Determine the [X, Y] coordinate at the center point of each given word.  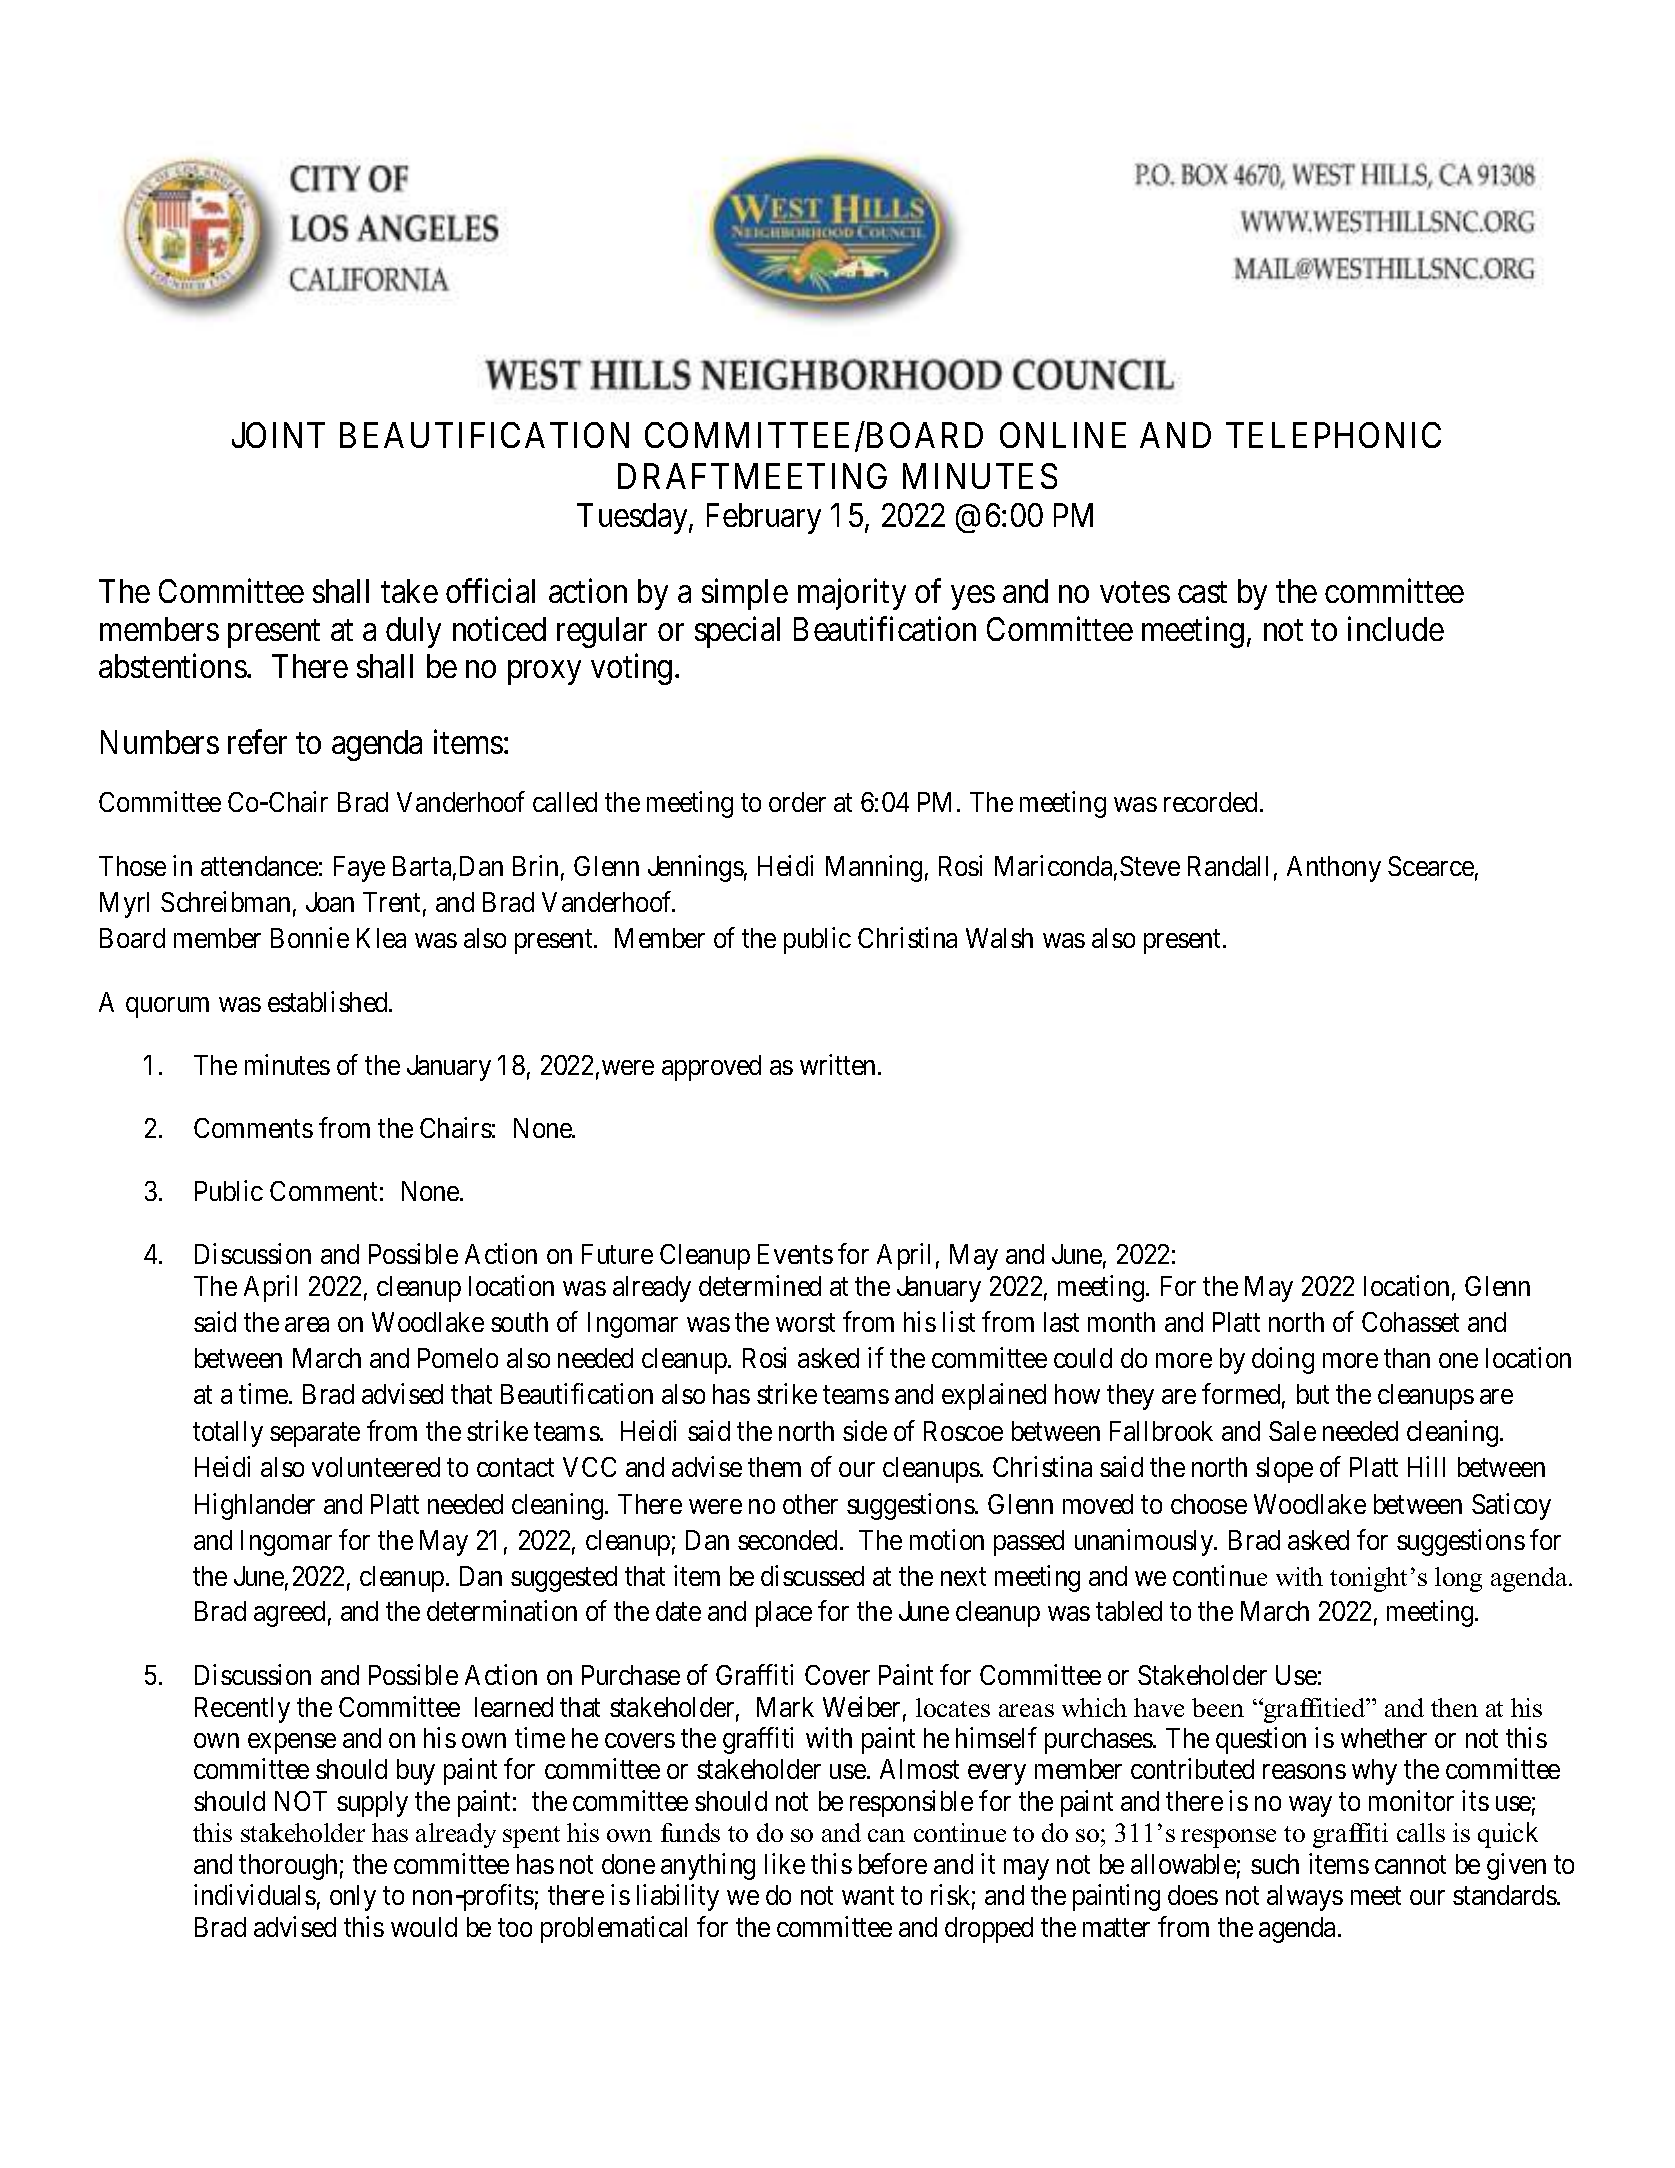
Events [795, 1254]
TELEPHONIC [1333, 435]
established [329, 1001]
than [1407, 1358]
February [764, 518]
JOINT [278, 435]
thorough [288, 1867]
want [868, 1896]
